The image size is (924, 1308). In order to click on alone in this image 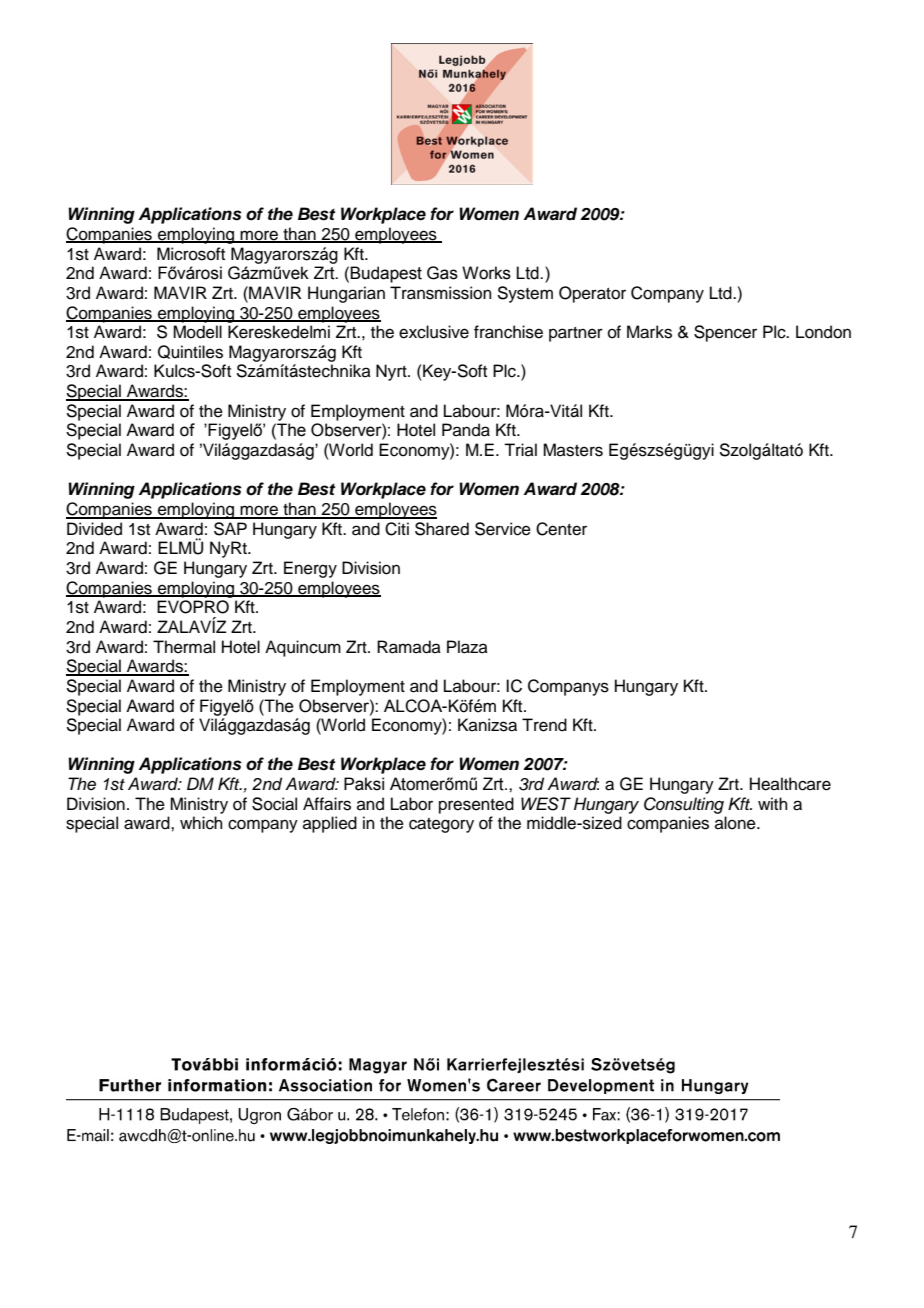, I will do `click(736, 823)`.
